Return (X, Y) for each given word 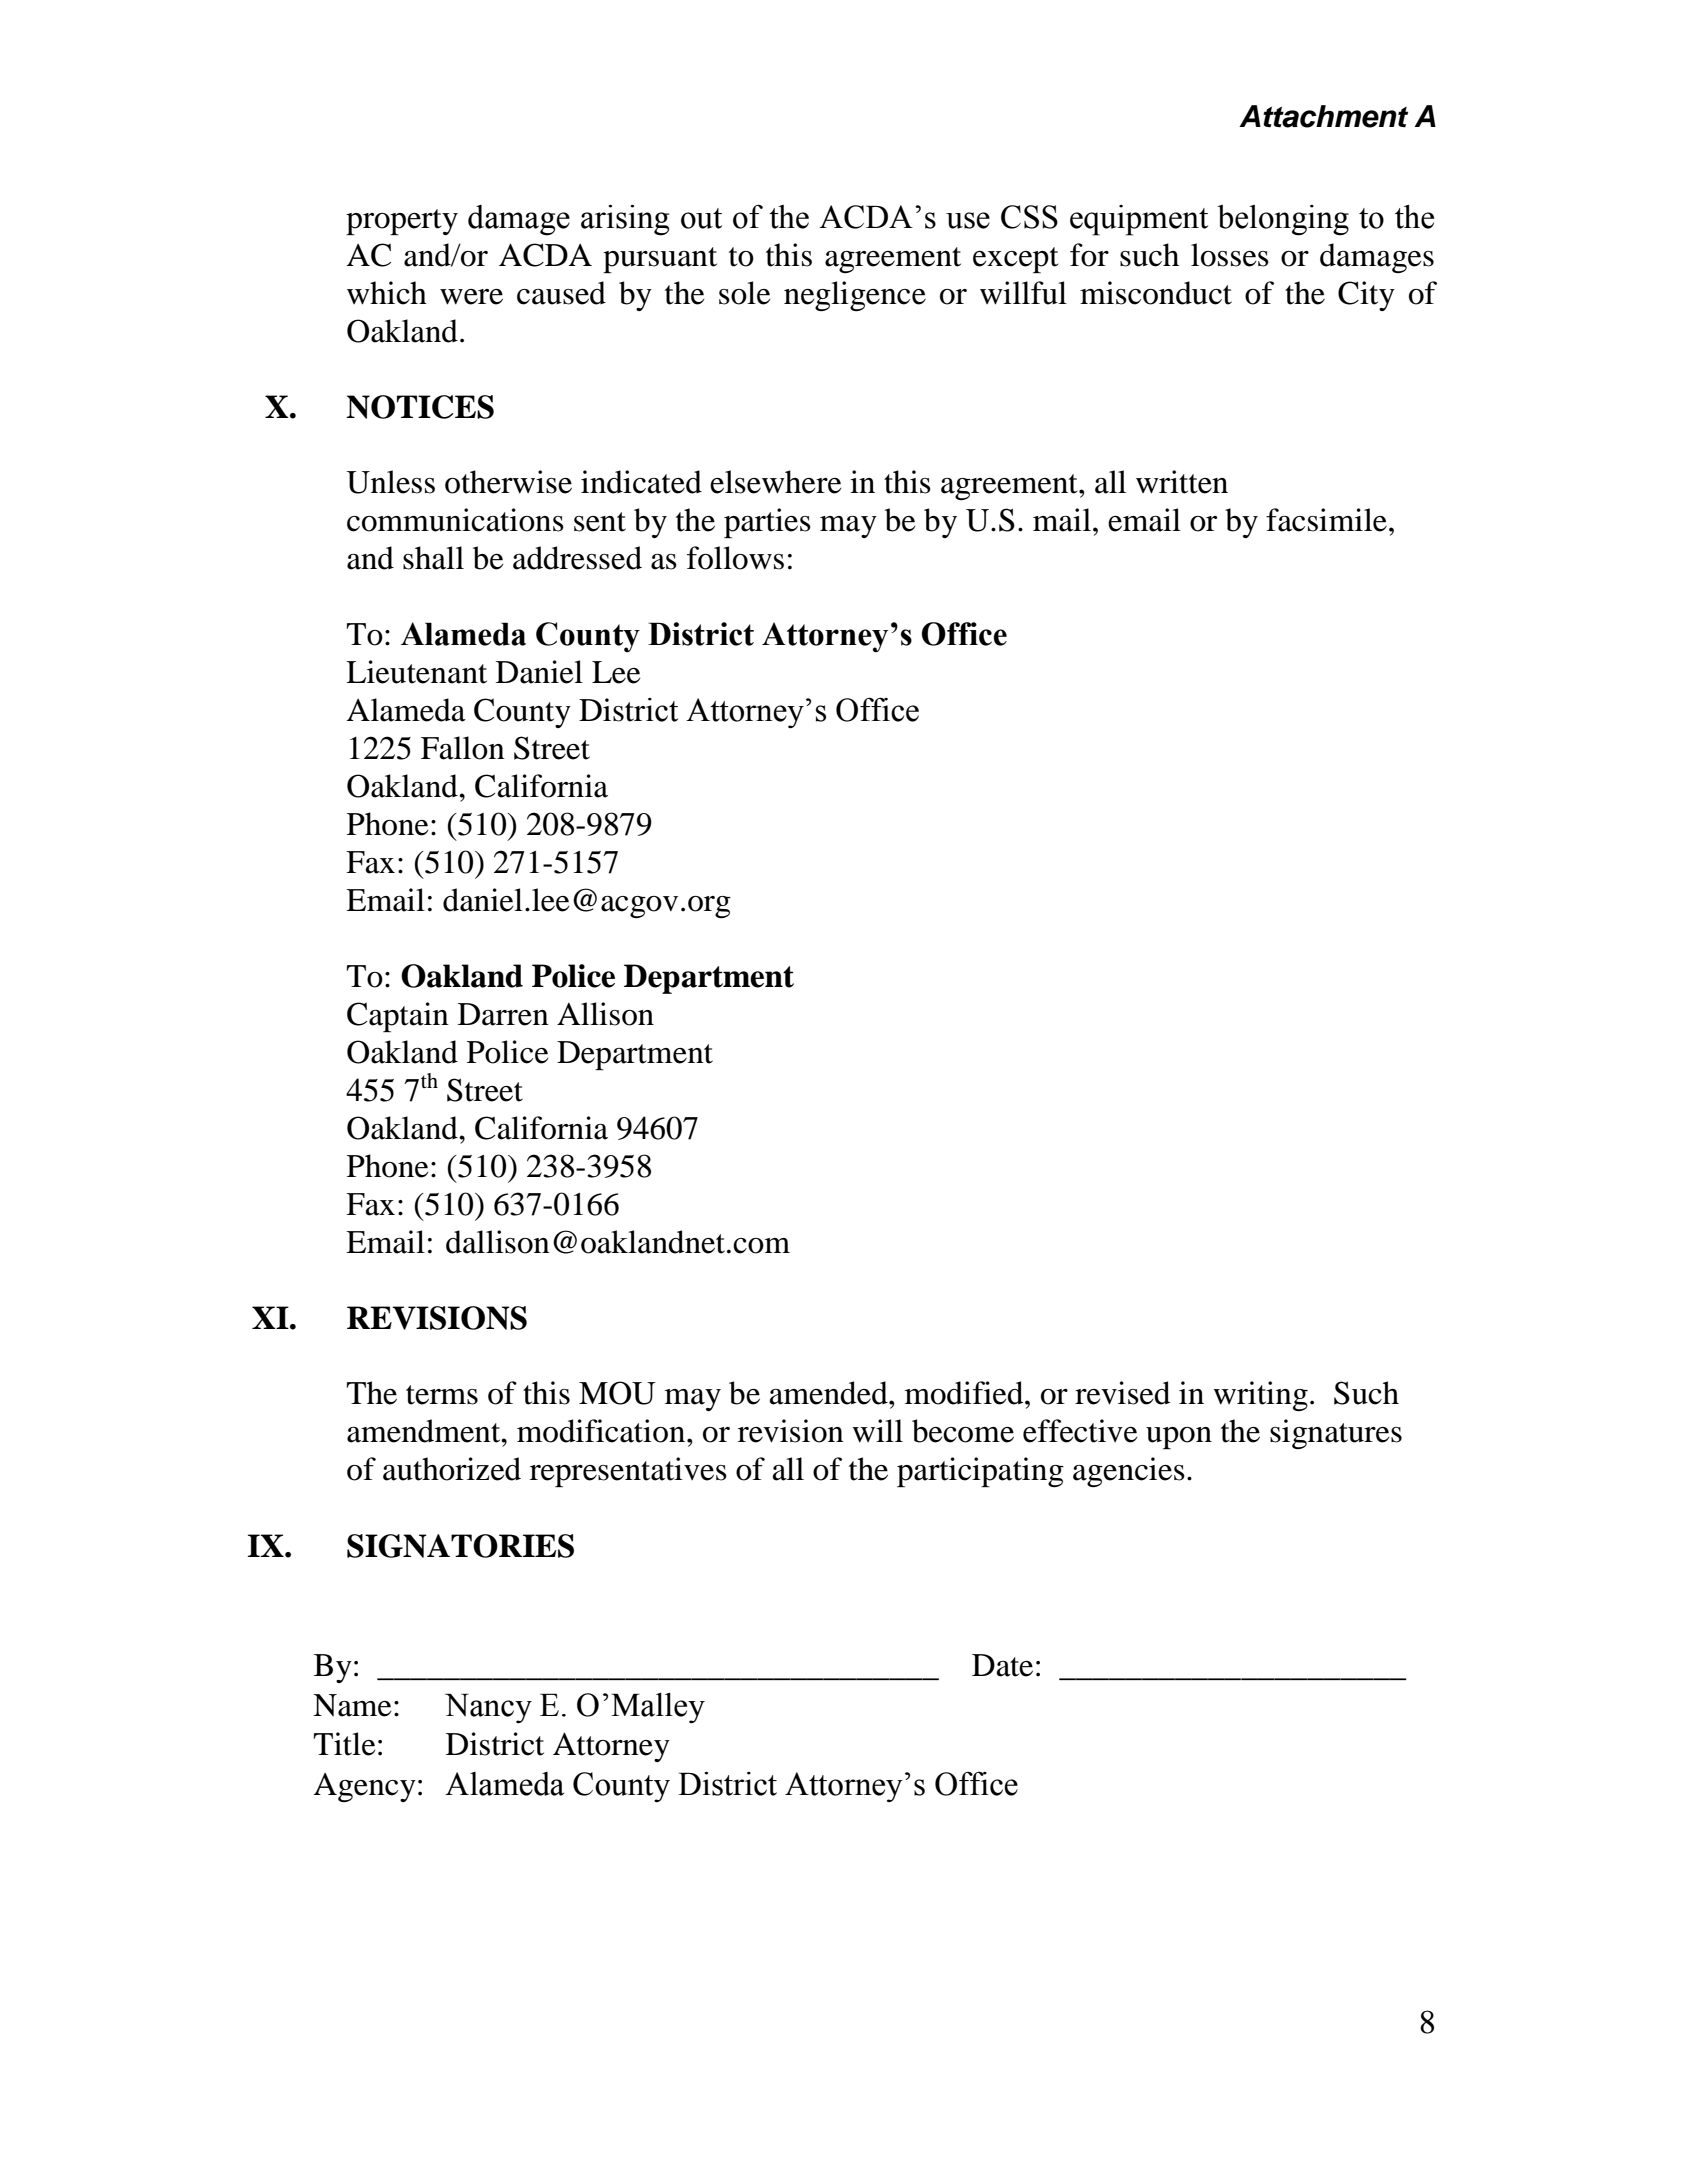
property (402, 222)
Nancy (488, 1708)
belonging (1283, 220)
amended (829, 1393)
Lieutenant (416, 672)
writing (1260, 1396)
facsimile (1326, 520)
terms (442, 1395)
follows (735, 558)
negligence (855, 296)
